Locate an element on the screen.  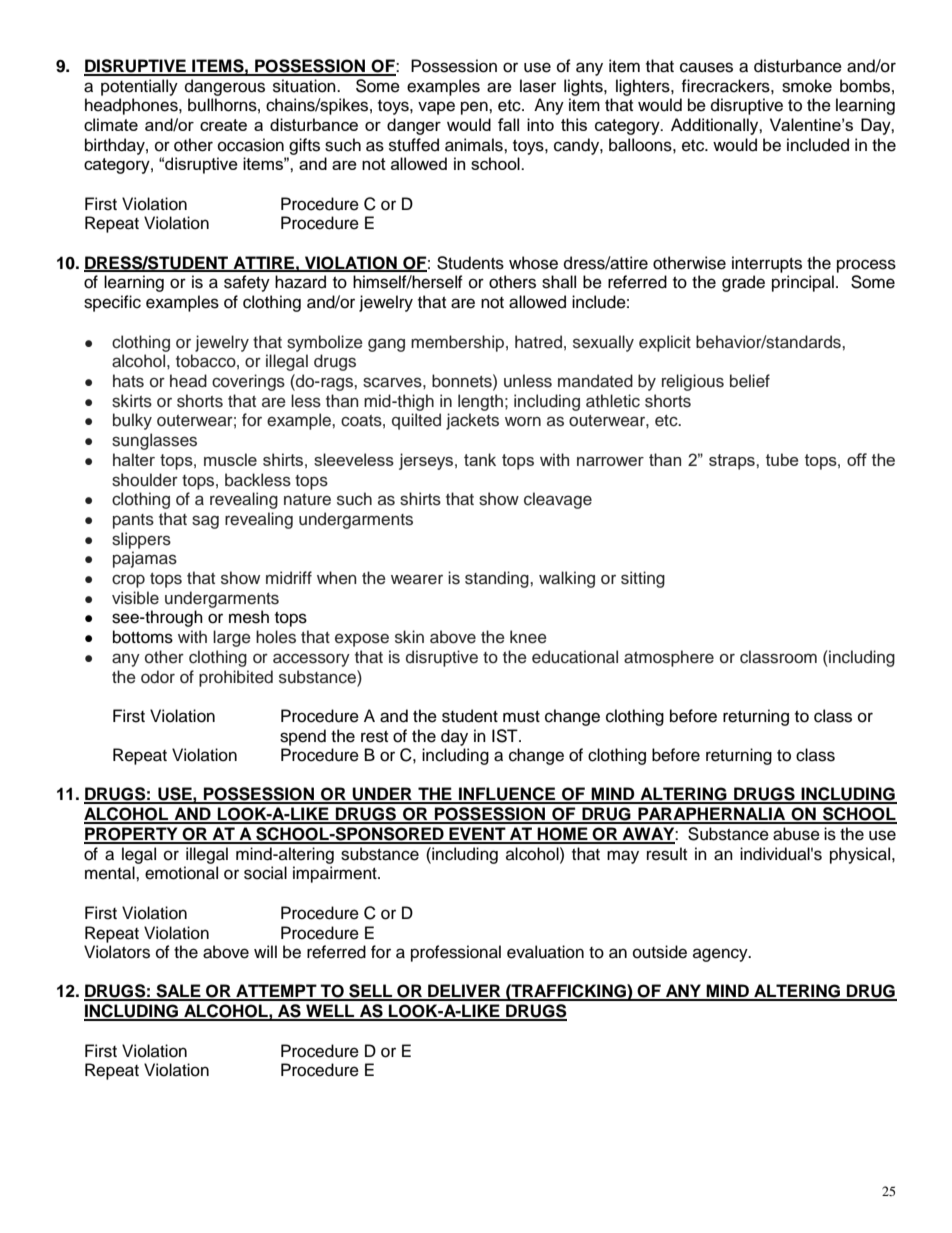
prohibited is located at coordinates (236, 678).
